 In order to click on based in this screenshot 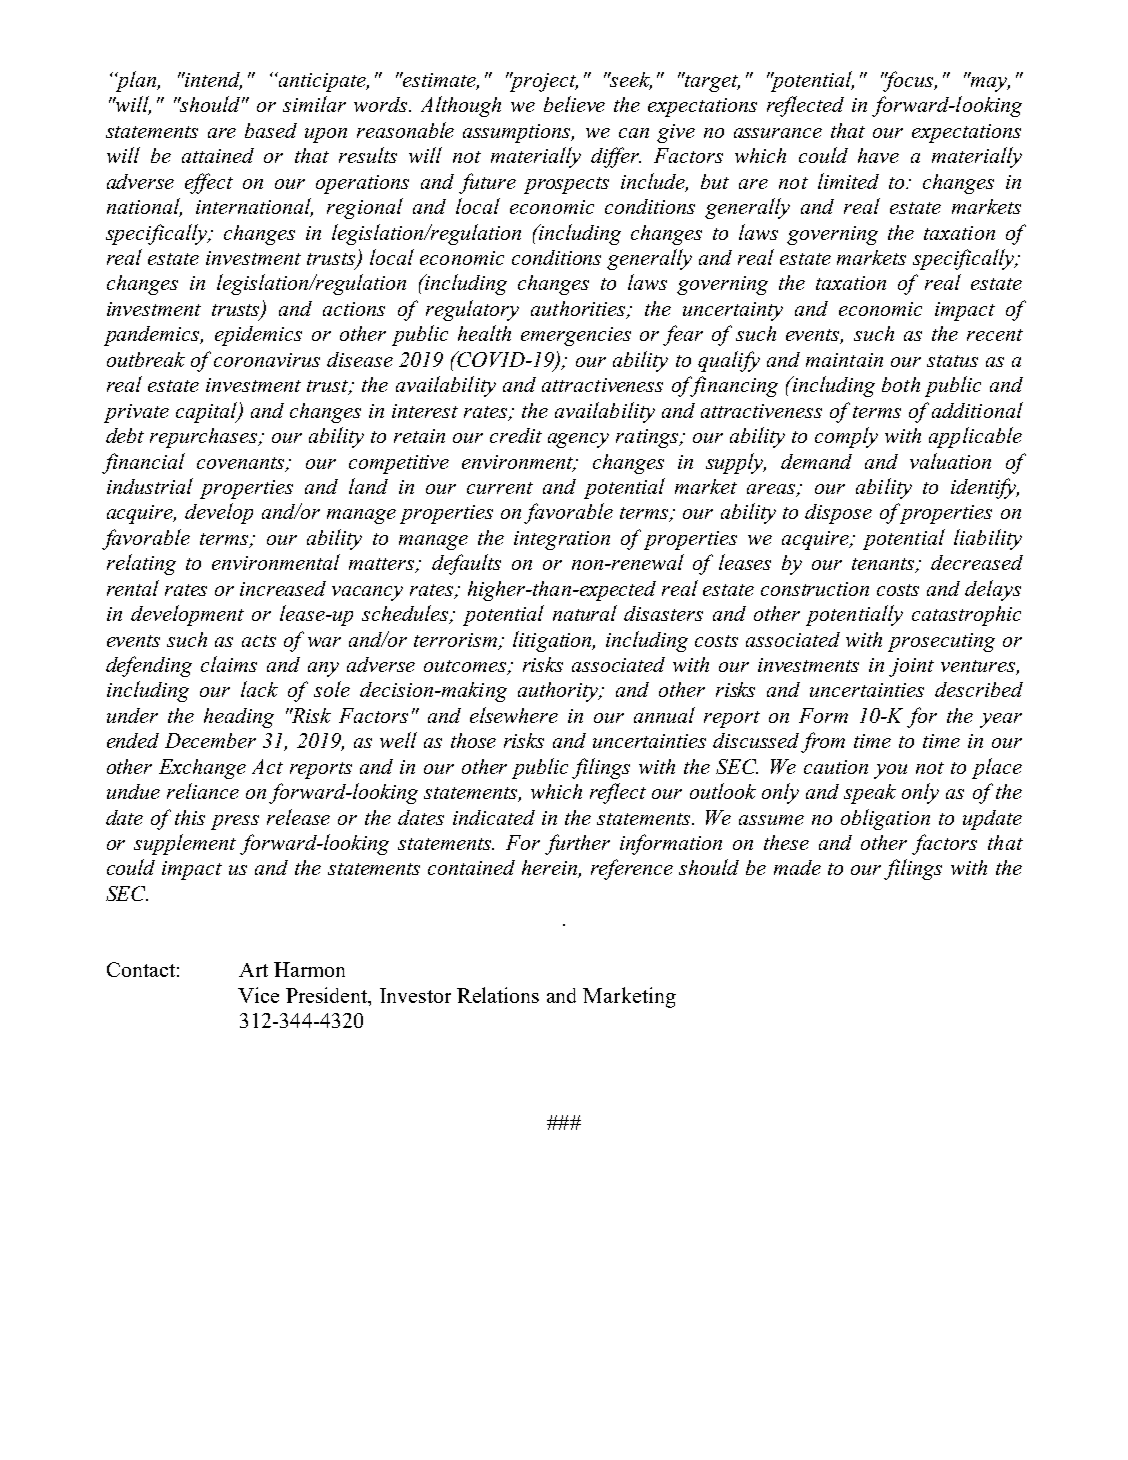, I will do `click(271, 130)`.
